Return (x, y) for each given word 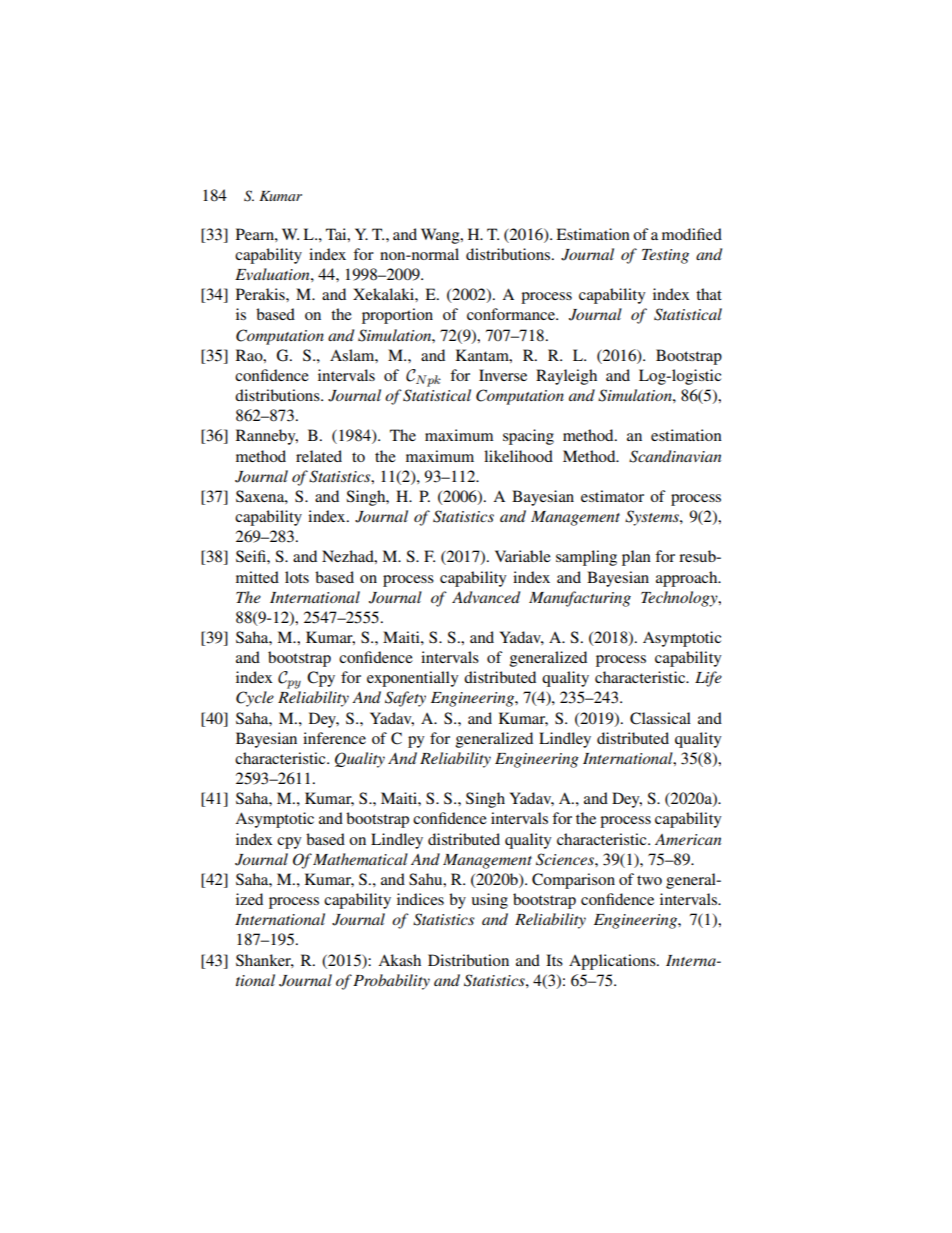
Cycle (255, 699)
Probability (391, 982)
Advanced (486, 597)
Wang (441, 236)
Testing (665, 256)
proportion (397, 316)
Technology (680, 599)
